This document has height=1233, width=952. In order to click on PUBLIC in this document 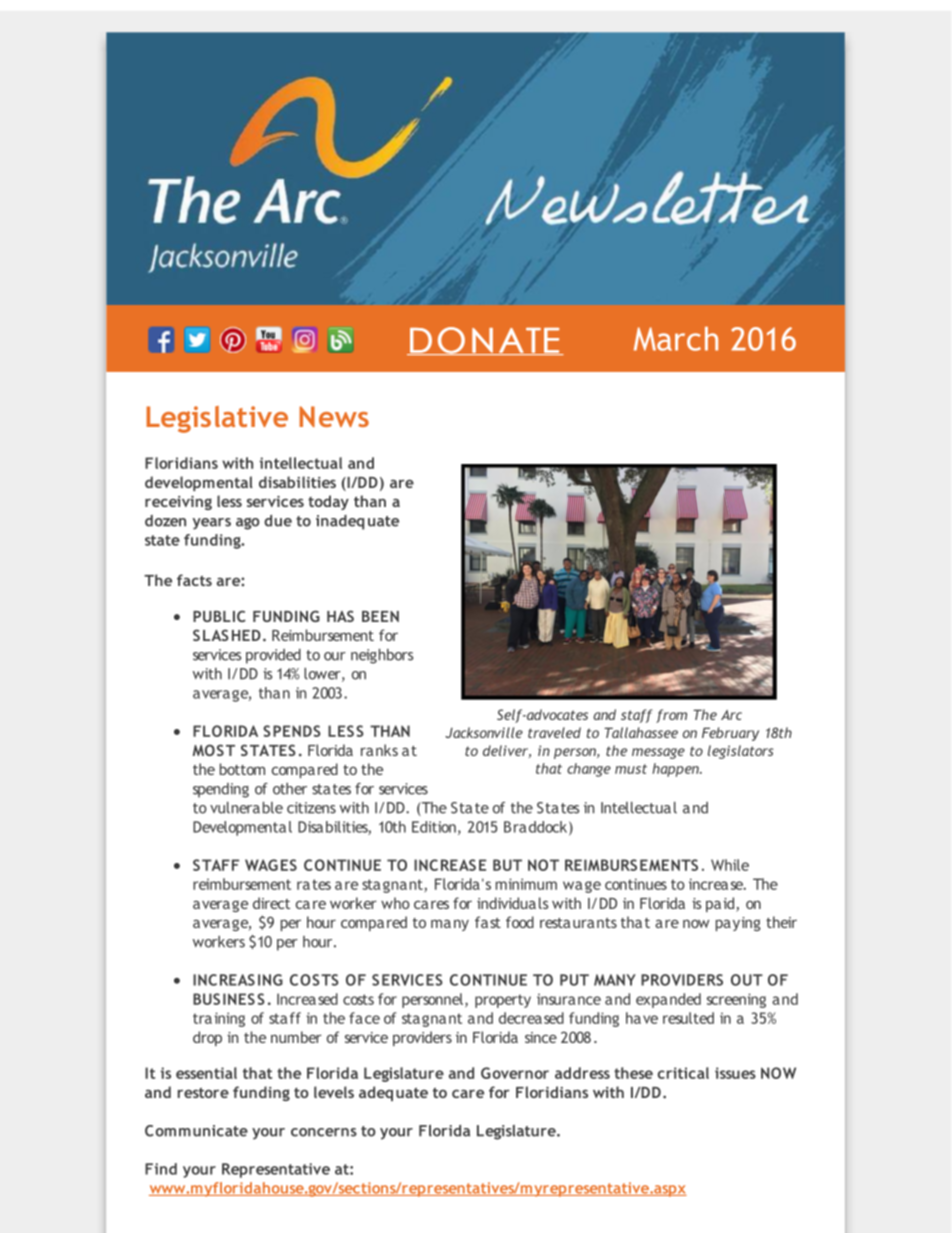, I will do `click(219, 616)`.
